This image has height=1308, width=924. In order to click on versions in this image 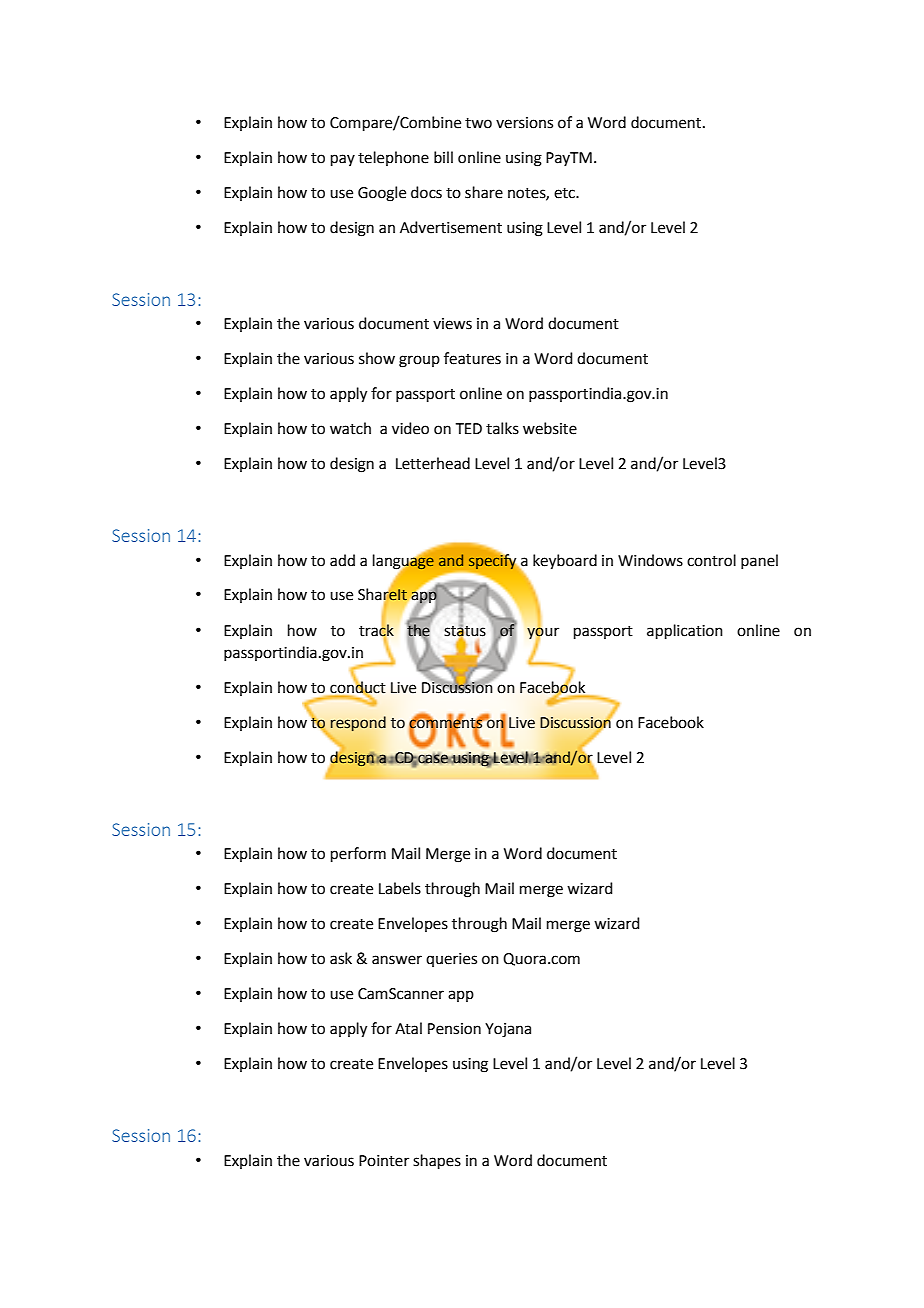, I will do `click(524, 123)`.
